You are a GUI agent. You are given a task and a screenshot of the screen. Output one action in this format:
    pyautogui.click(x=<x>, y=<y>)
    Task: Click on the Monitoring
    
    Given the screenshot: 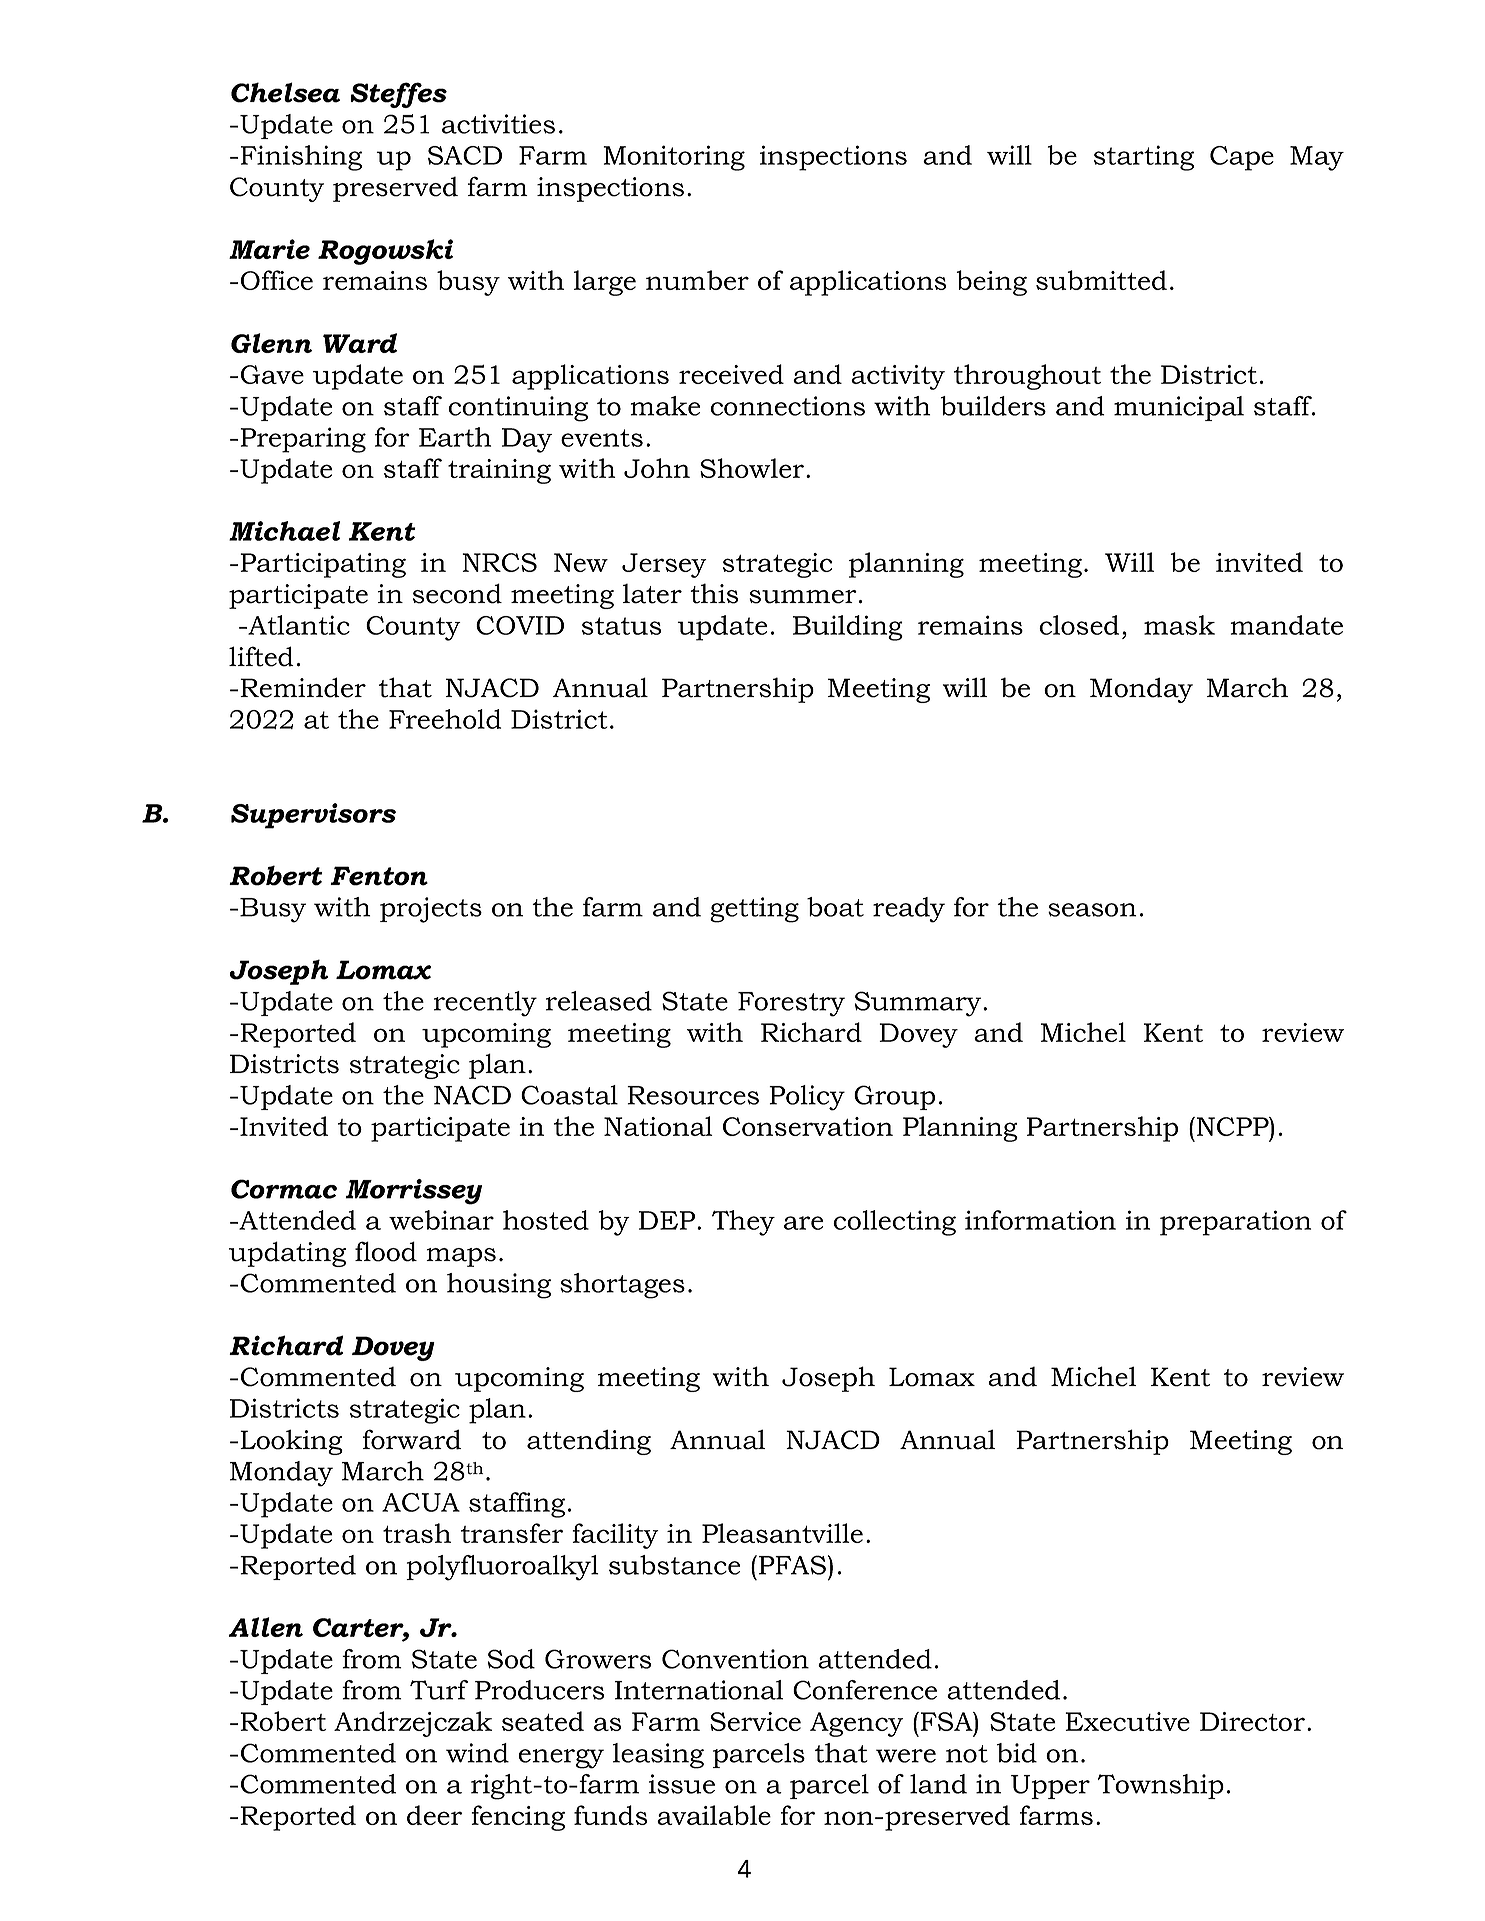 What is the action you would take?
    pyautogui.click(x=674, y=158)
